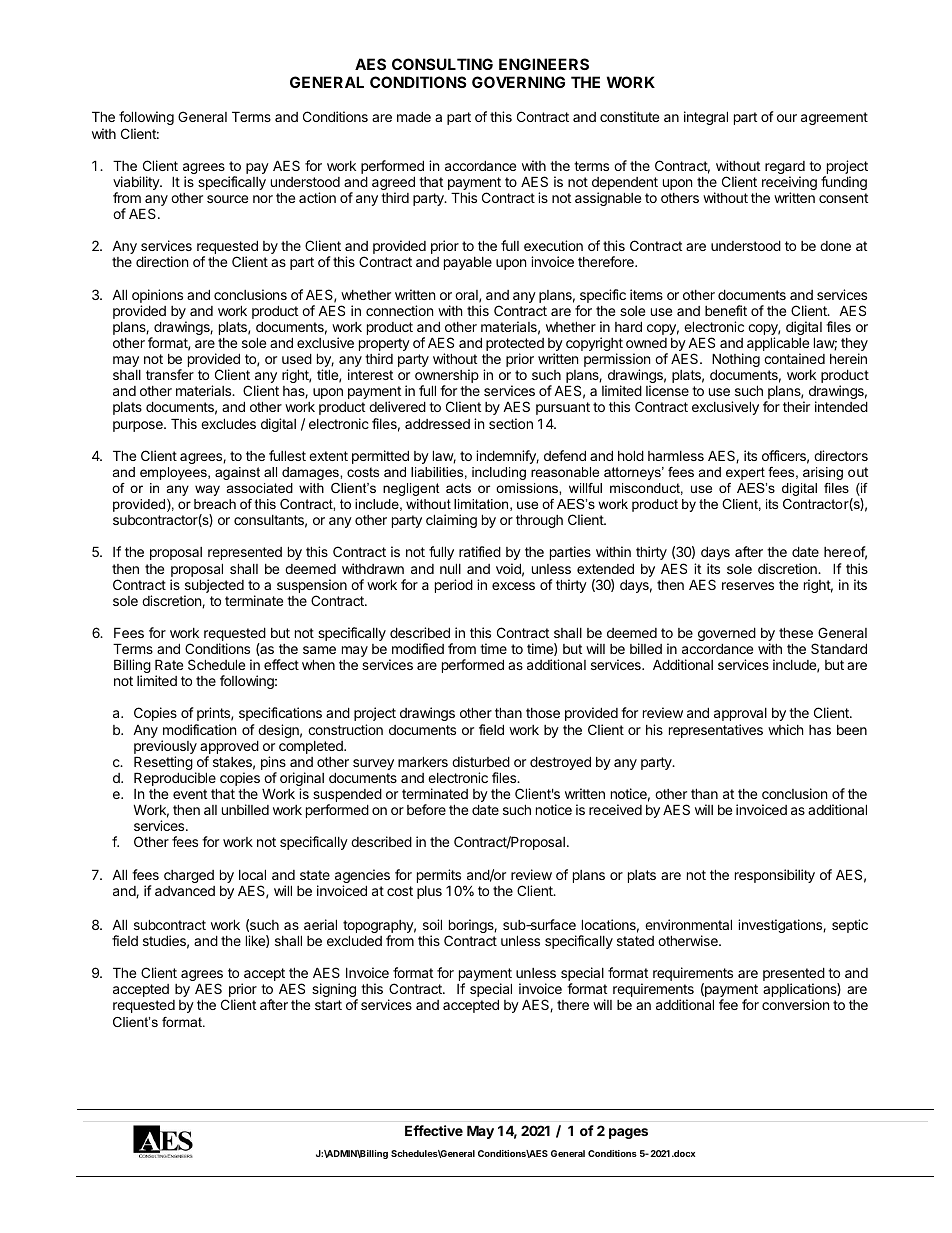 This document has width=952, height=1233. What do you see at coordinates (499, 473) in the document?
I see `including` at bounding box center [499, 473].
